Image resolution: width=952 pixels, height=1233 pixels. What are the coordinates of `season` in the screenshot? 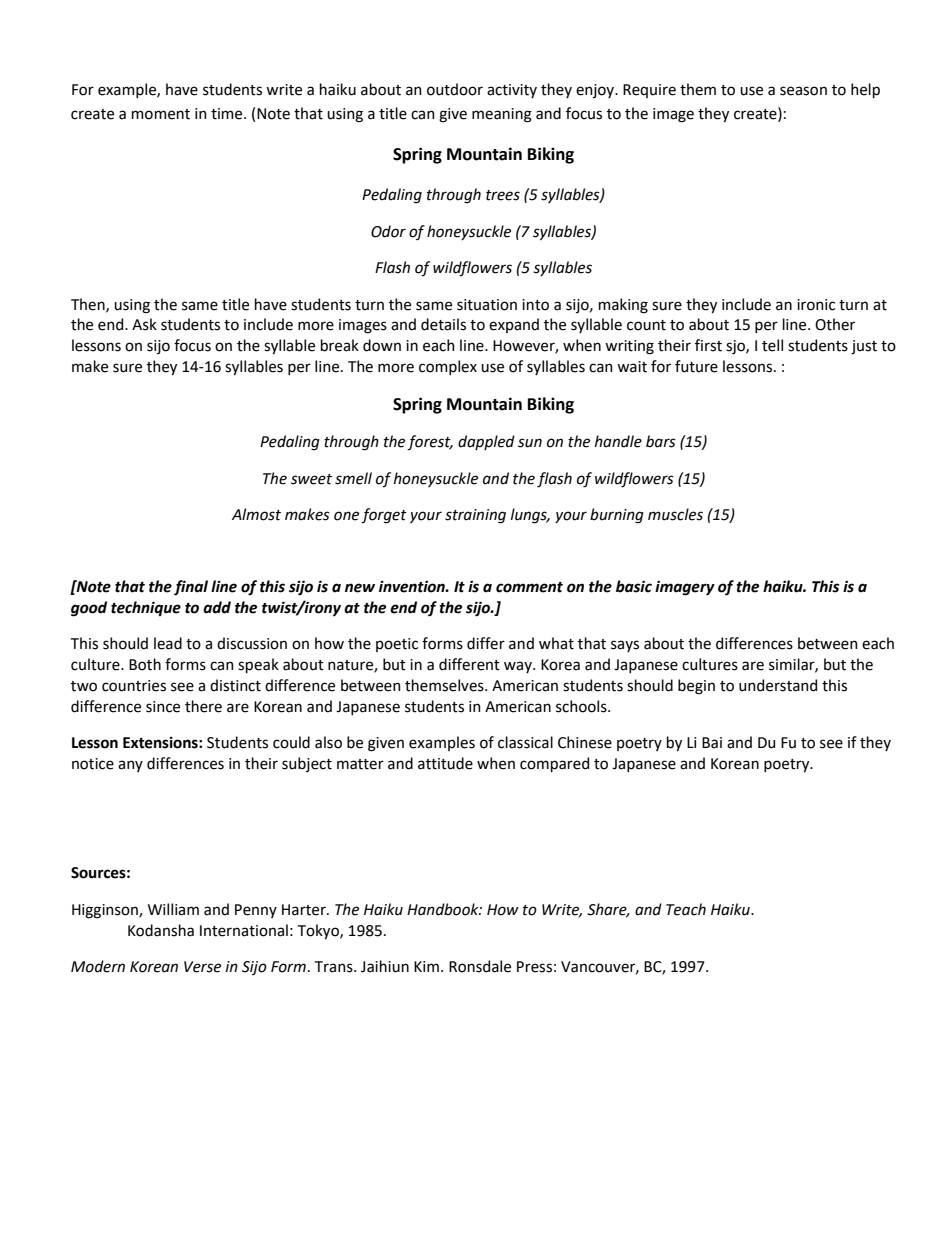 It's located at (803, 91).
